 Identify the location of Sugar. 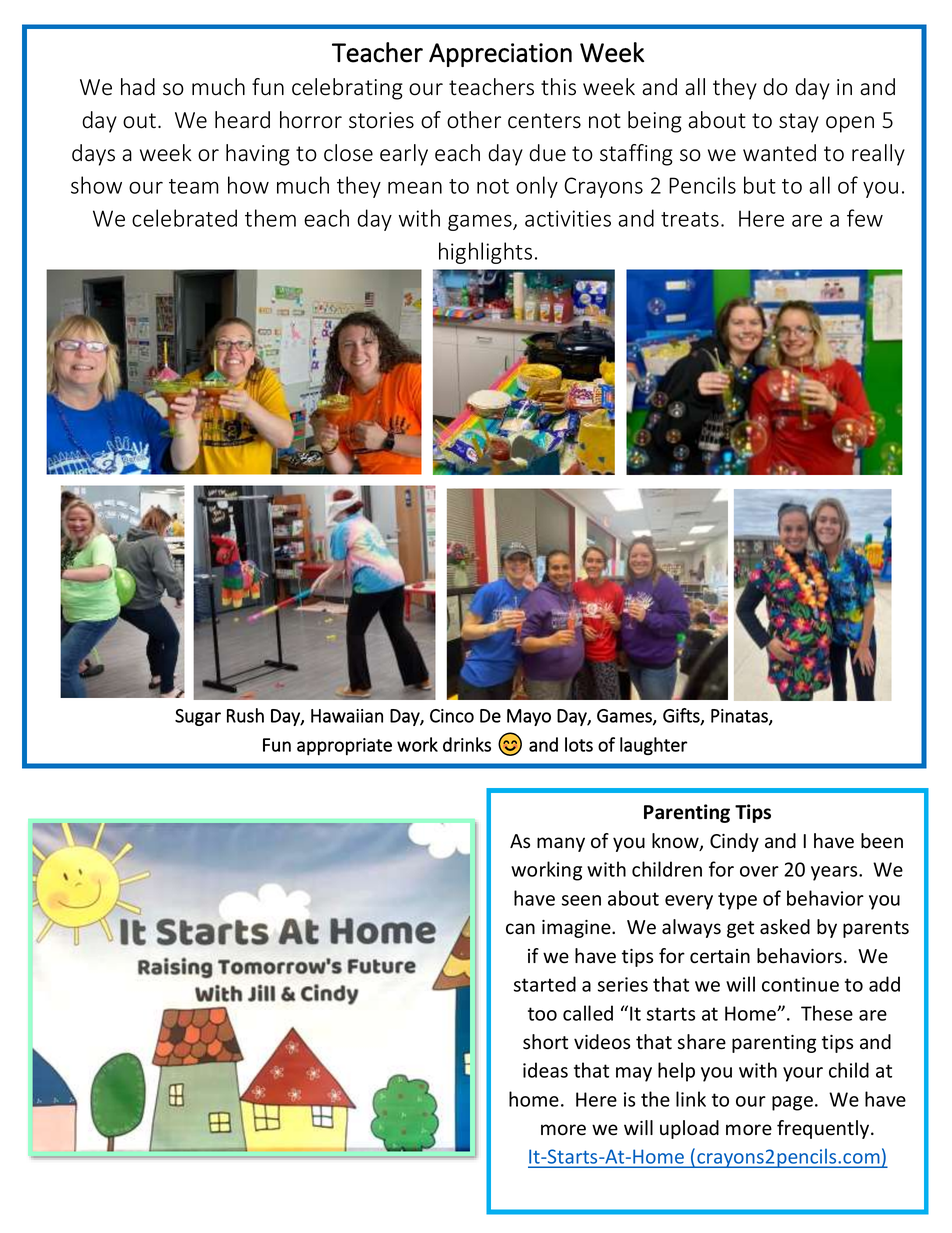
(198, 717).
